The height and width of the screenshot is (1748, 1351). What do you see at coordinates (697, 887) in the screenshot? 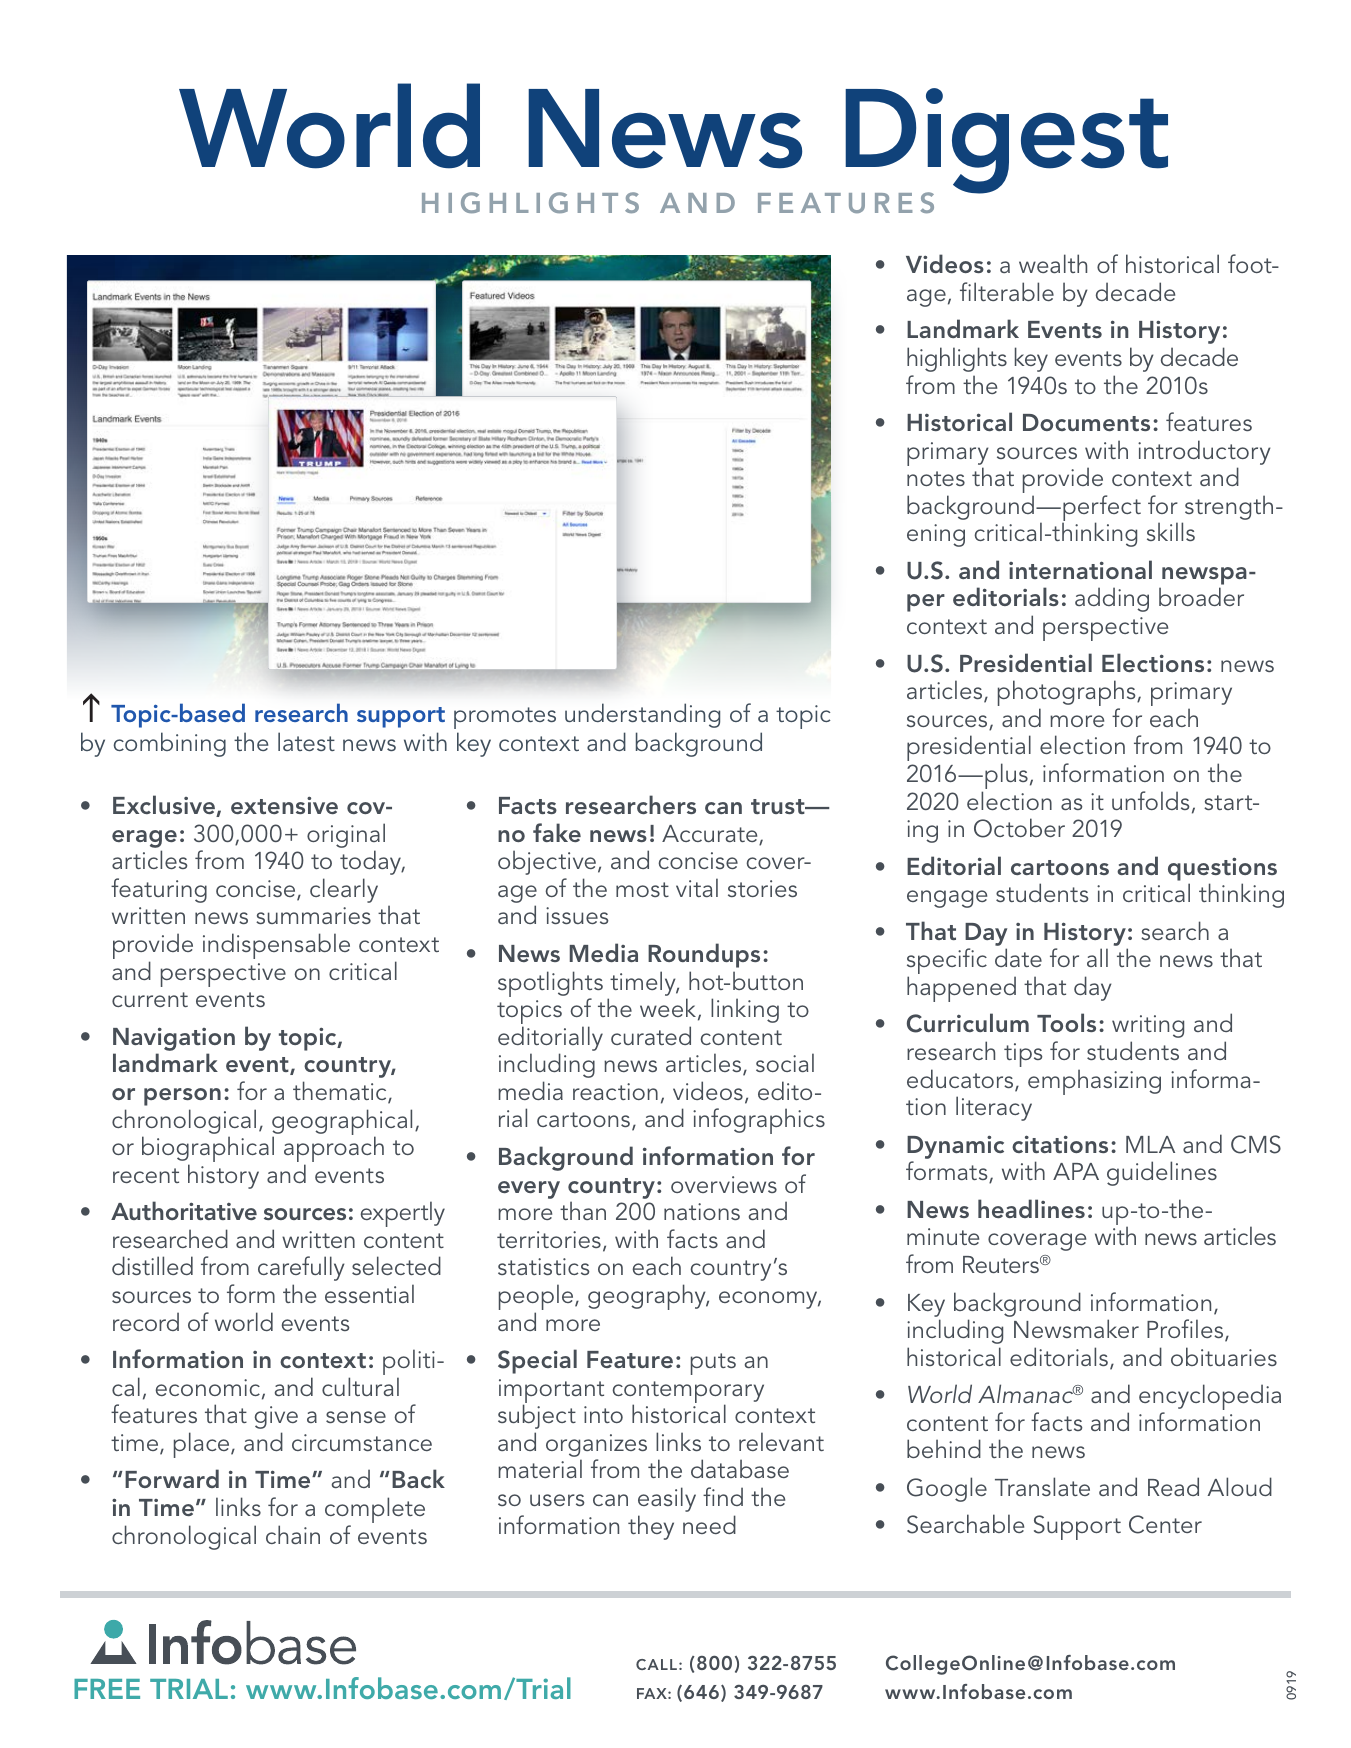
I see `vital` at bounding box center [697, 887].
